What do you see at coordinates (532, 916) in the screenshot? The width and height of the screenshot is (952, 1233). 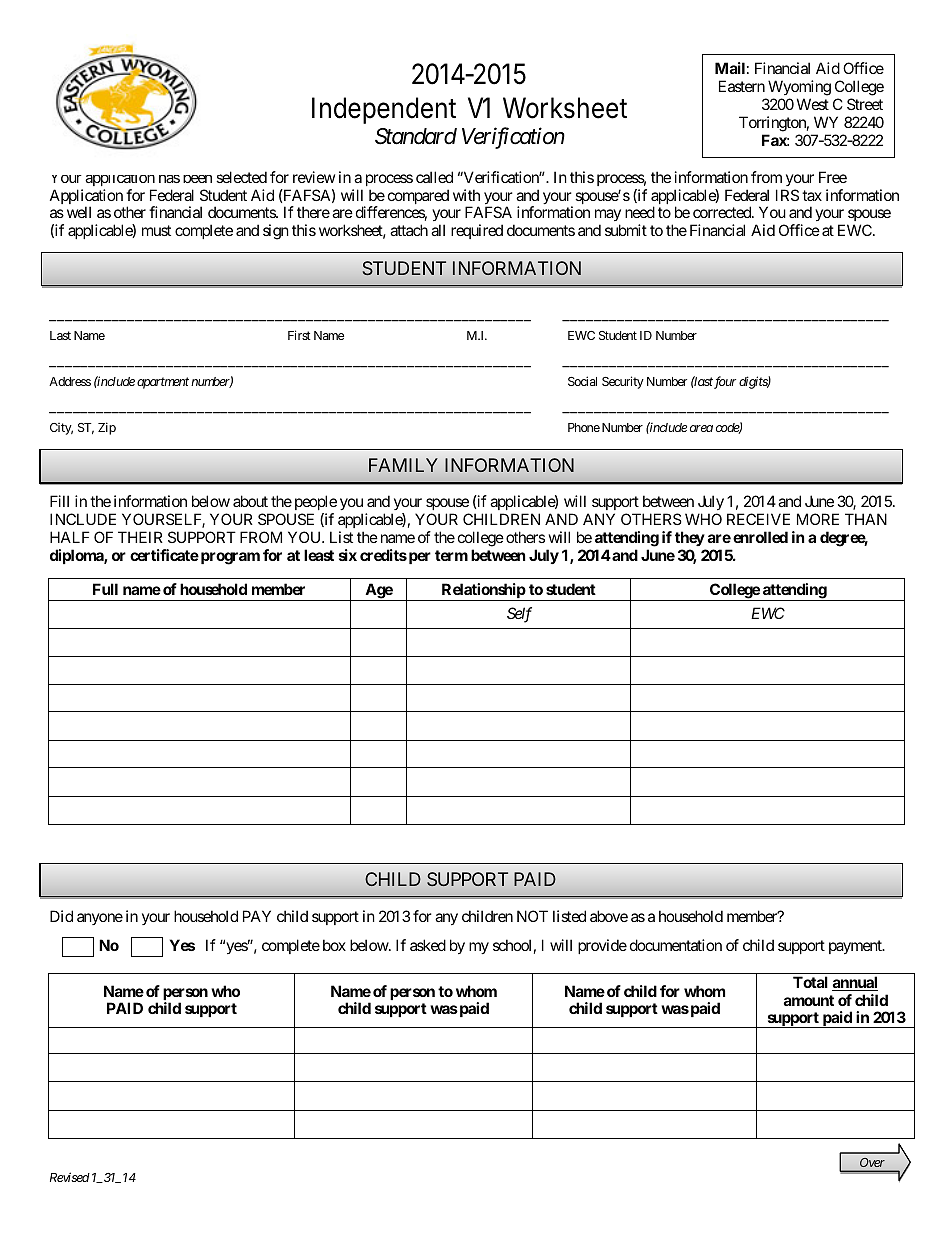 I see `NOT` at bounding box center [532, 916].
